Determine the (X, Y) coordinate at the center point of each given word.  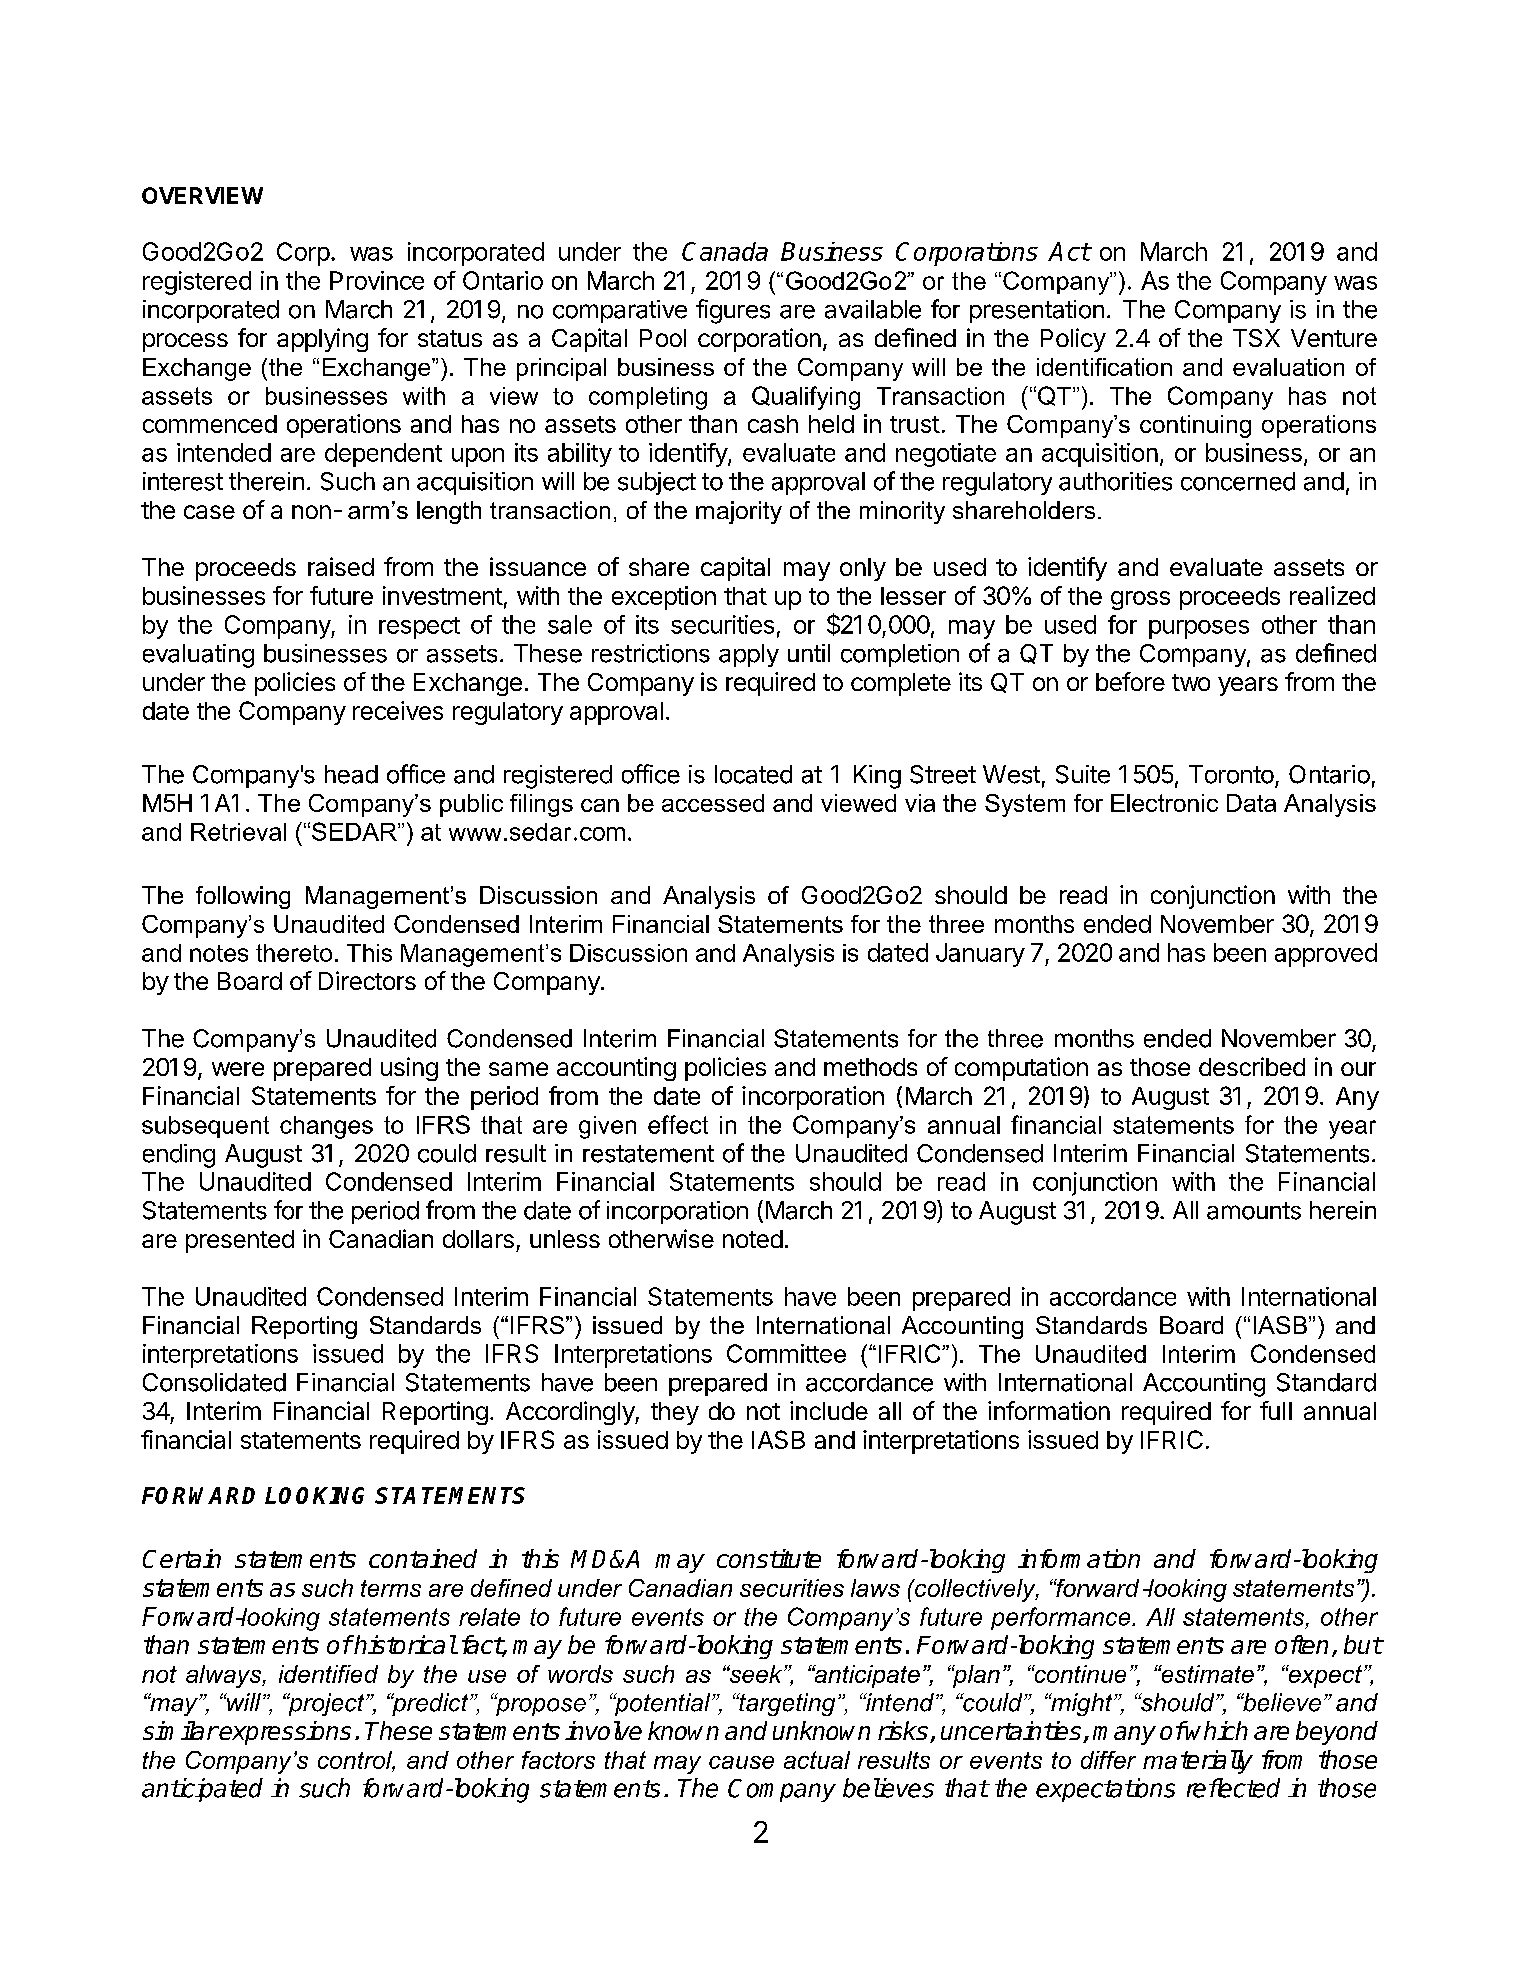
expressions (284, 1733)
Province (377, 280)
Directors (367, 980)
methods (870, 1067)
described (1252, 1066)
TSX (1256, 338)
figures (733, 311)
